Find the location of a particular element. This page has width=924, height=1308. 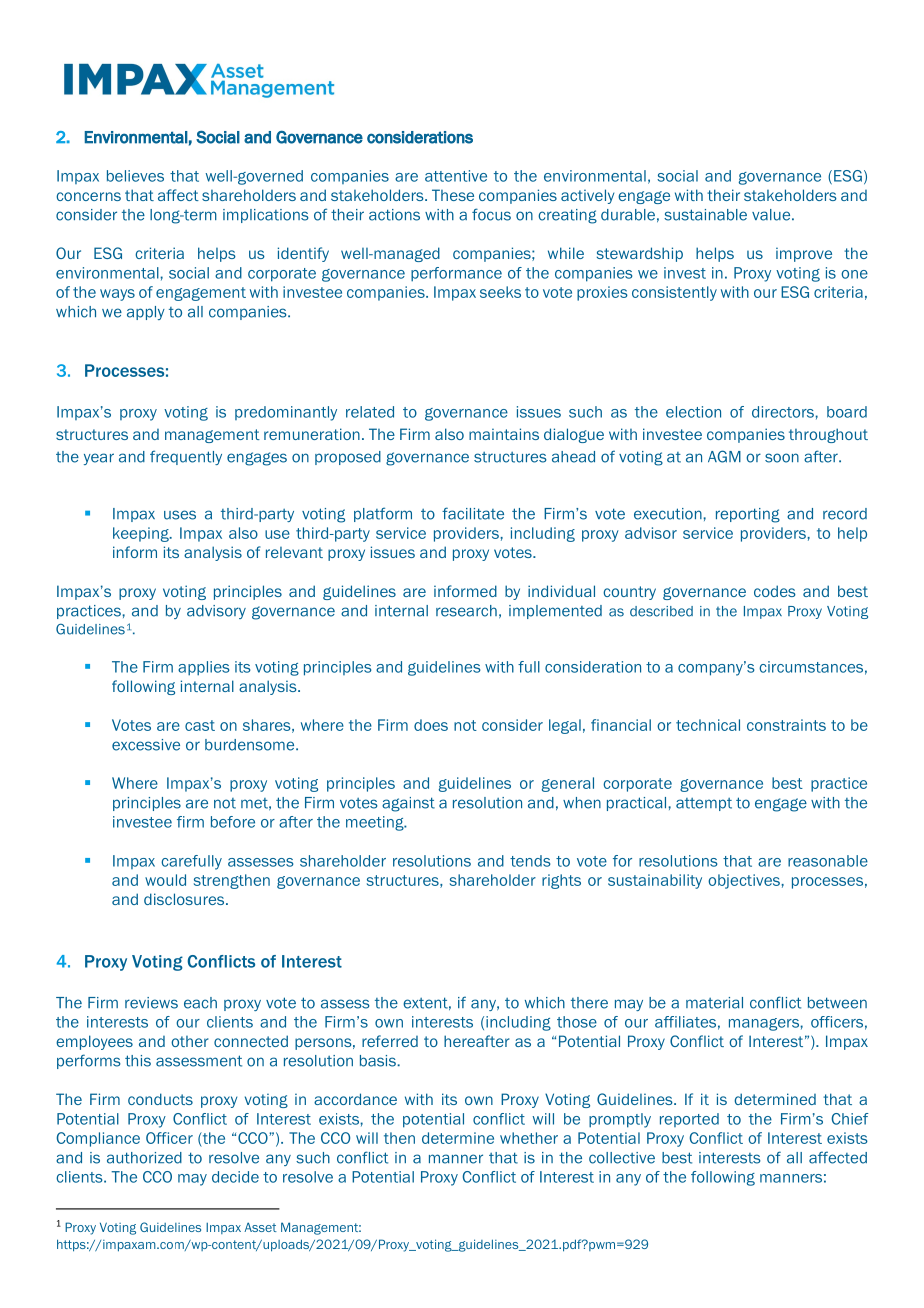

material is located at coordinates (714, 1003).
